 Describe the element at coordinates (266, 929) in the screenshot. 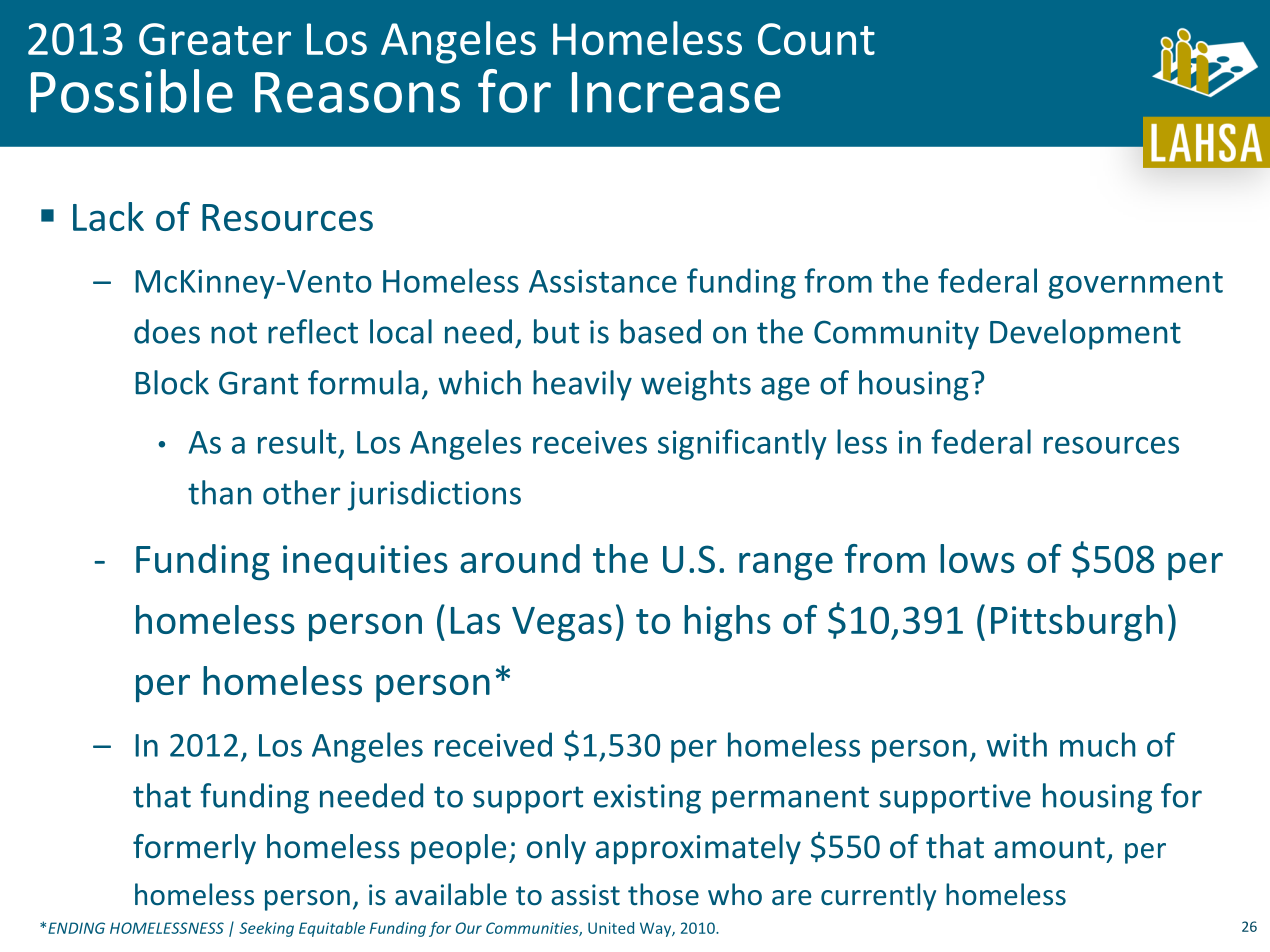

I see `Seeking` at that location.
